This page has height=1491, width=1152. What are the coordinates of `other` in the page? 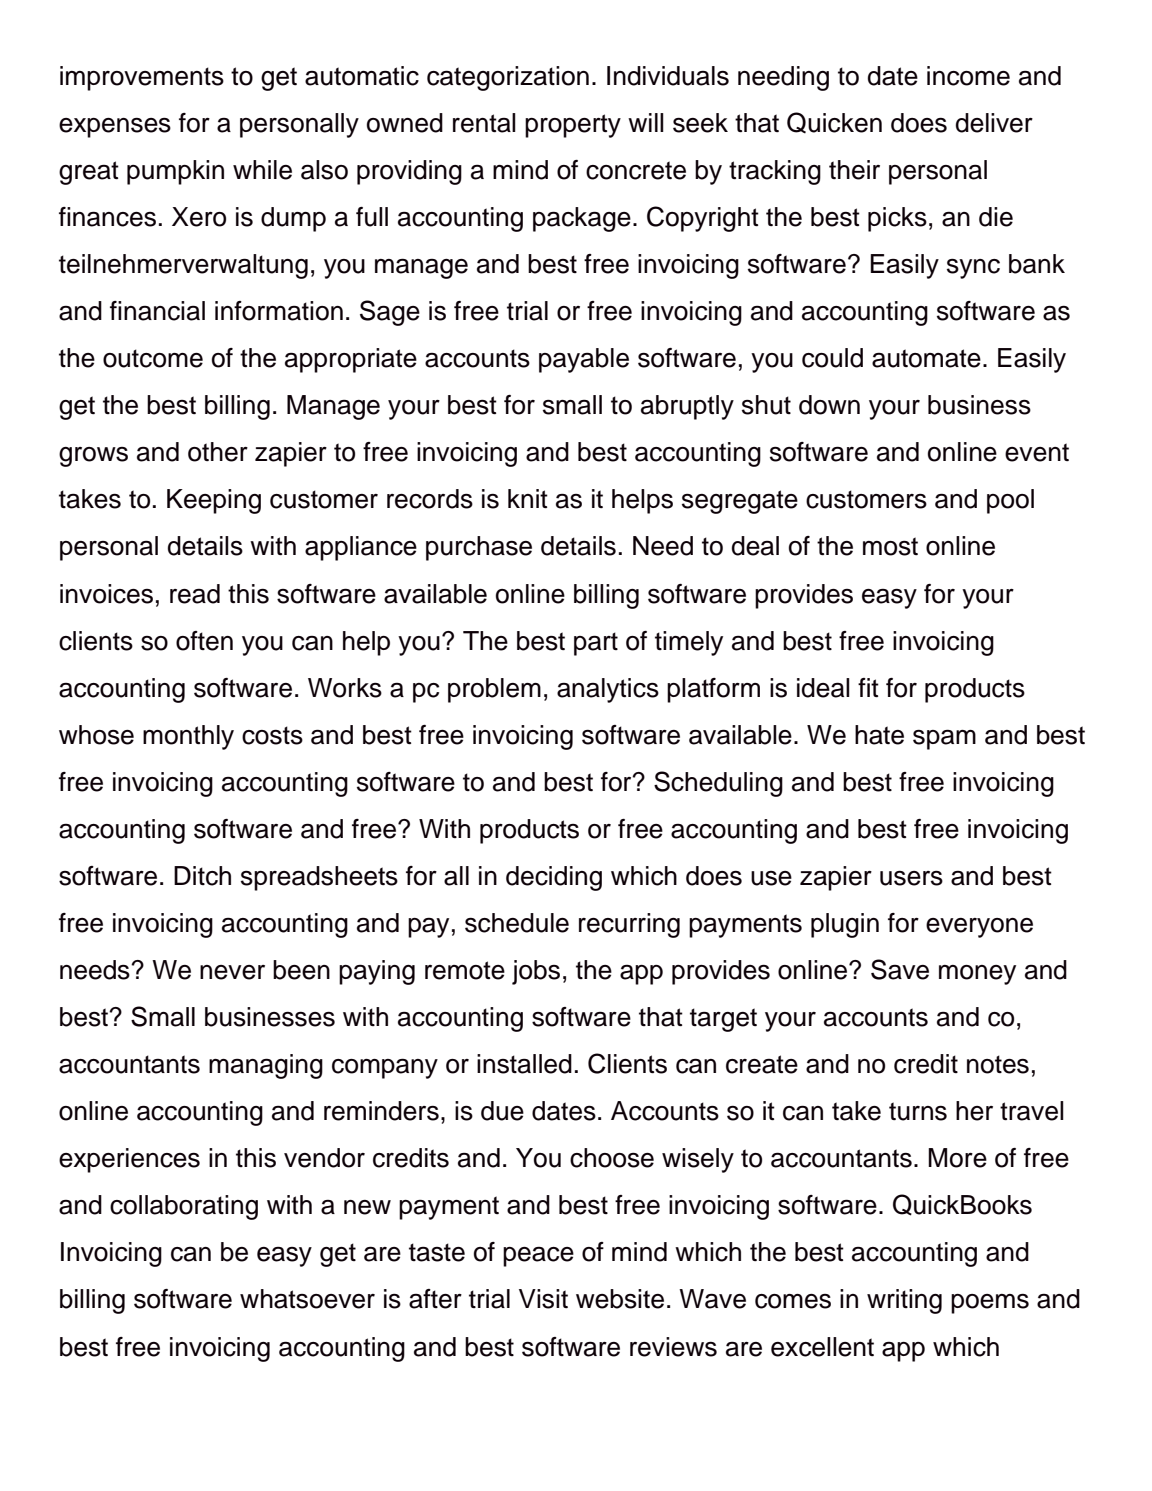 It's located at (218, 452).
